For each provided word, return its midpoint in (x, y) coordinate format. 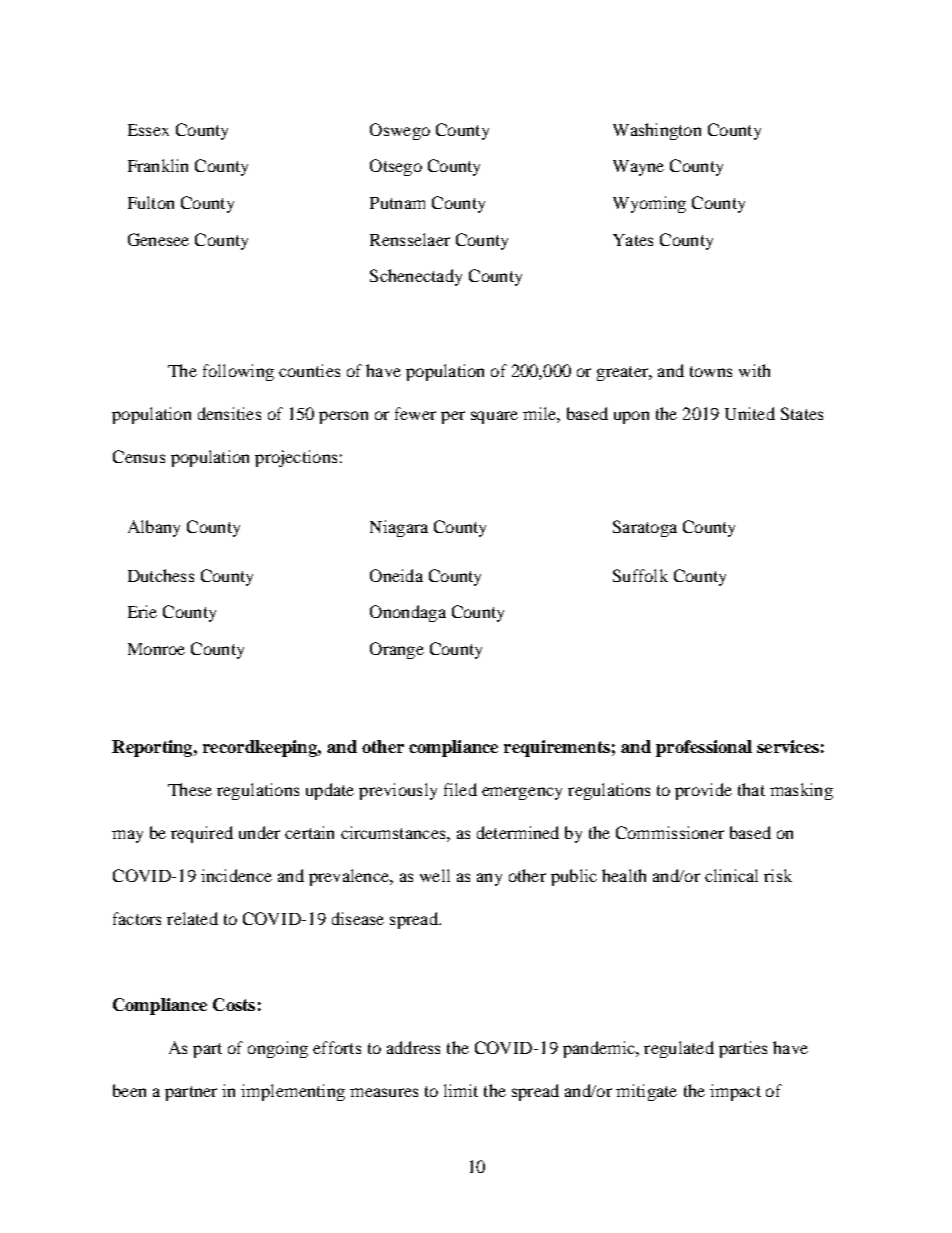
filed (460, 789)
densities (229, 413)
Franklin (158, 165)
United (750, 413)
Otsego (396, 167)
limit (461, 1090)
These (190, 789)
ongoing (278, 1049)
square (494, 417)
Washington (657, 131)
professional (704, 748)
